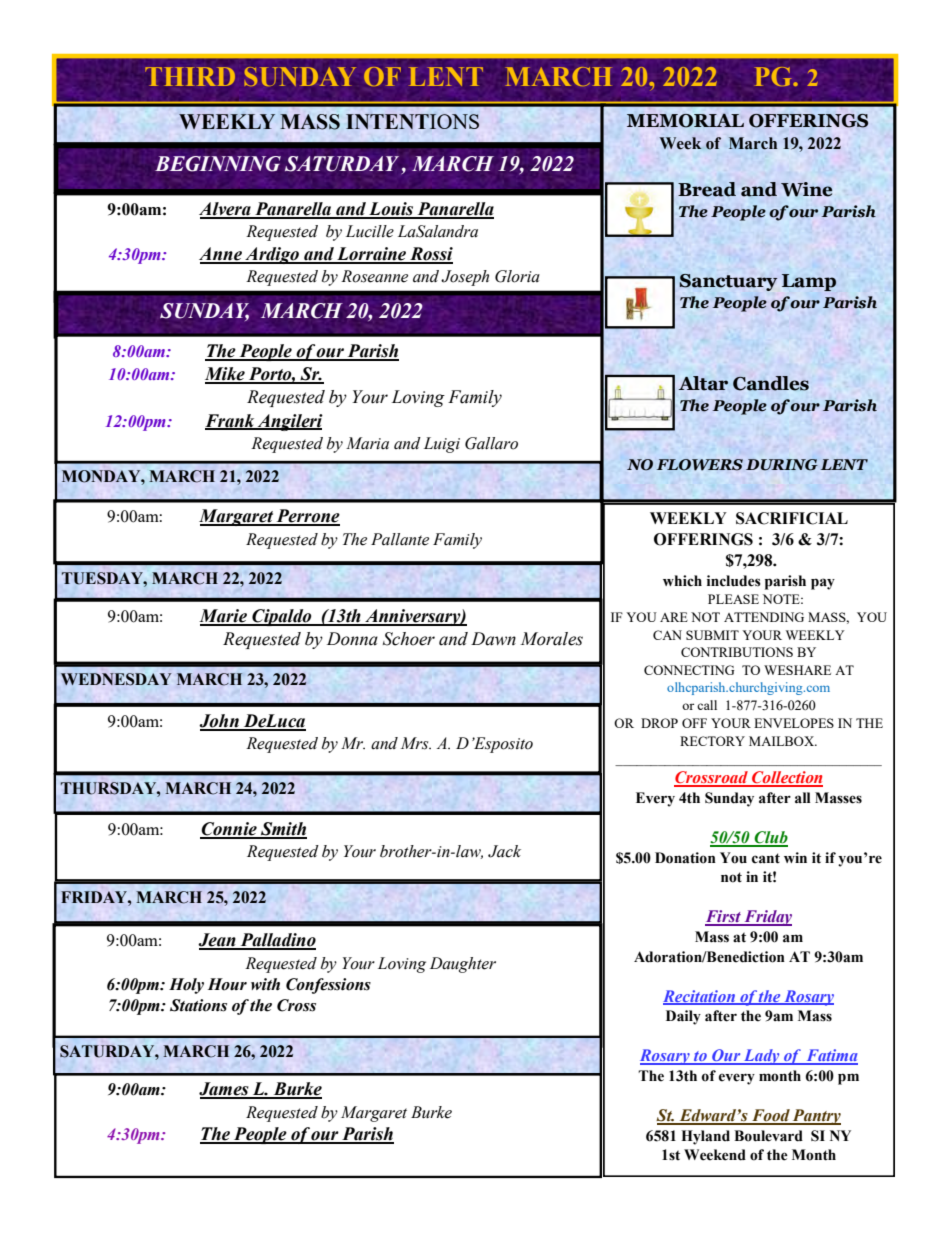 This screenshot has width=952, height=1233. Describe the element at coordinates (412, 121) in the screenshot. I see `INTENTIONS` at that location.
